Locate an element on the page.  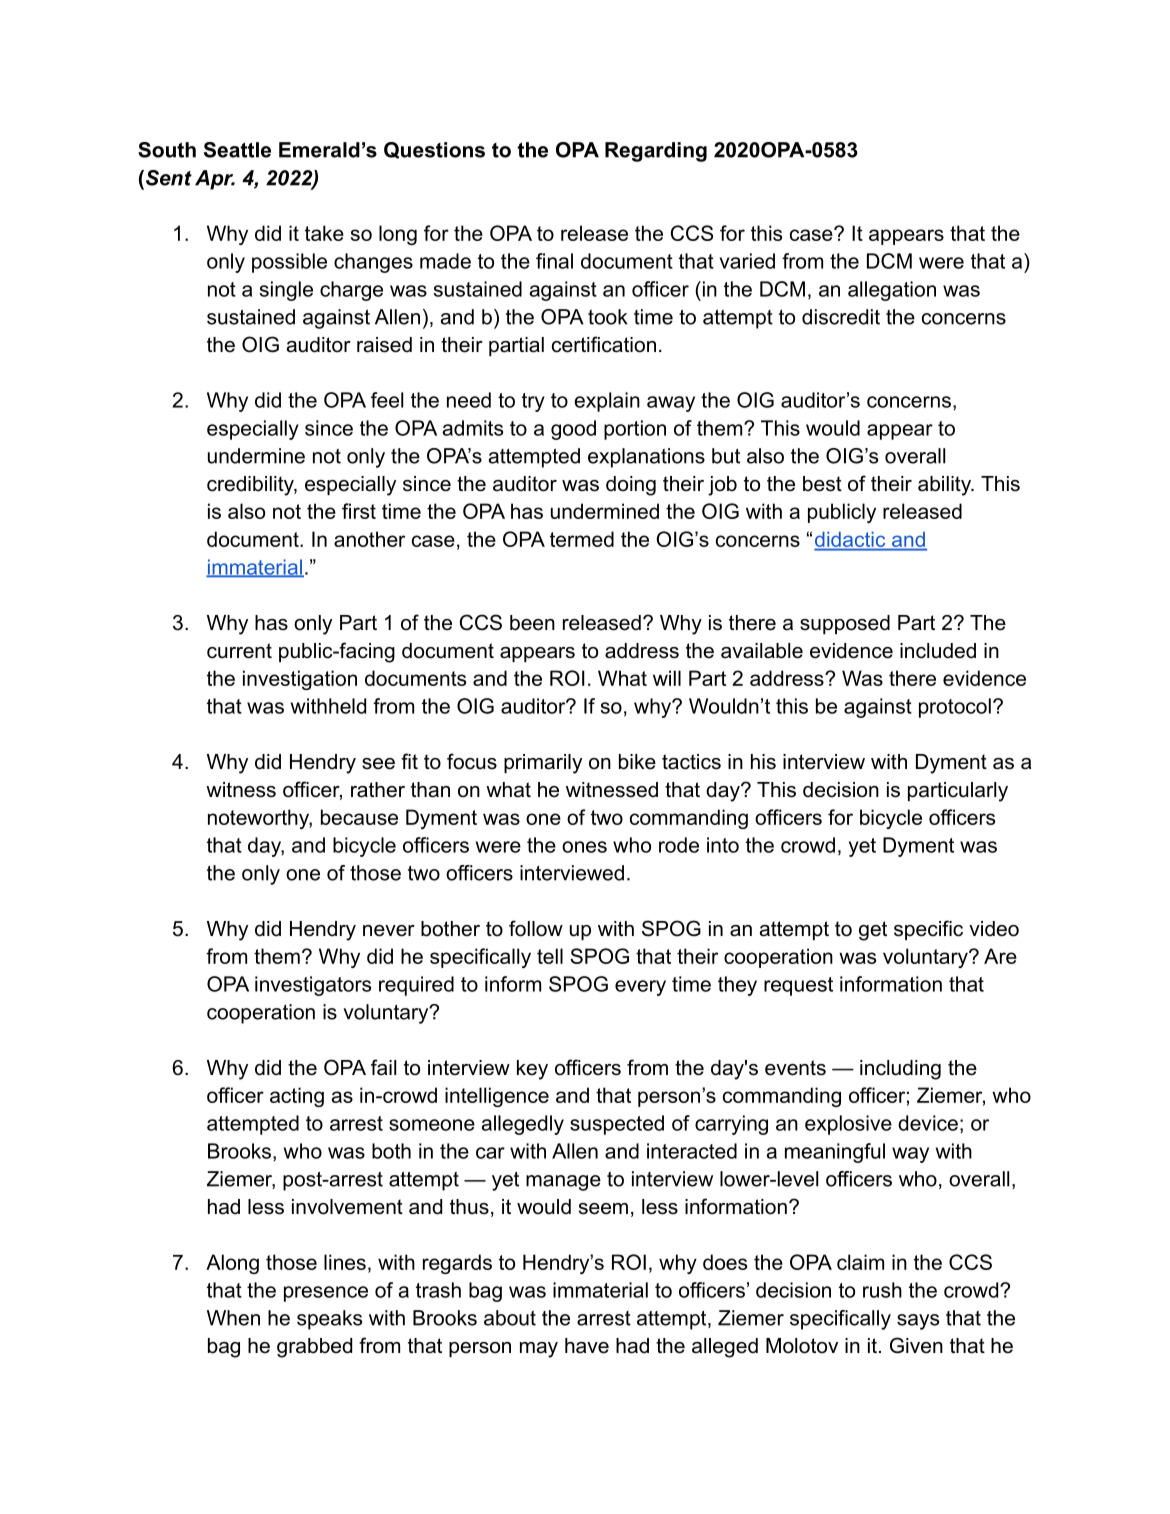
supposed is located at coordinates (845, 624).
